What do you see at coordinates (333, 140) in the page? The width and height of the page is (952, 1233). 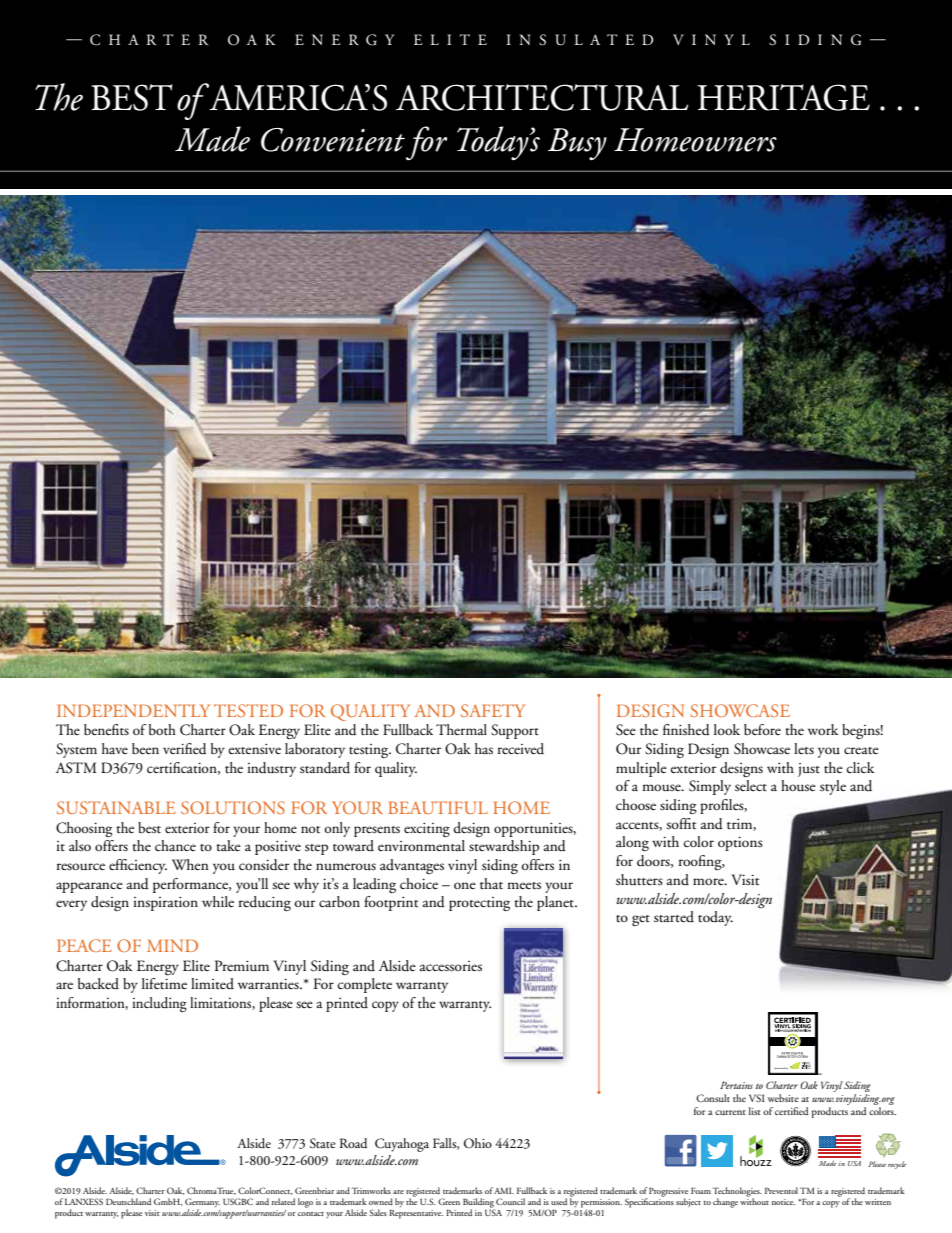 I see `Convenient` at bounding box center [333, 140].
